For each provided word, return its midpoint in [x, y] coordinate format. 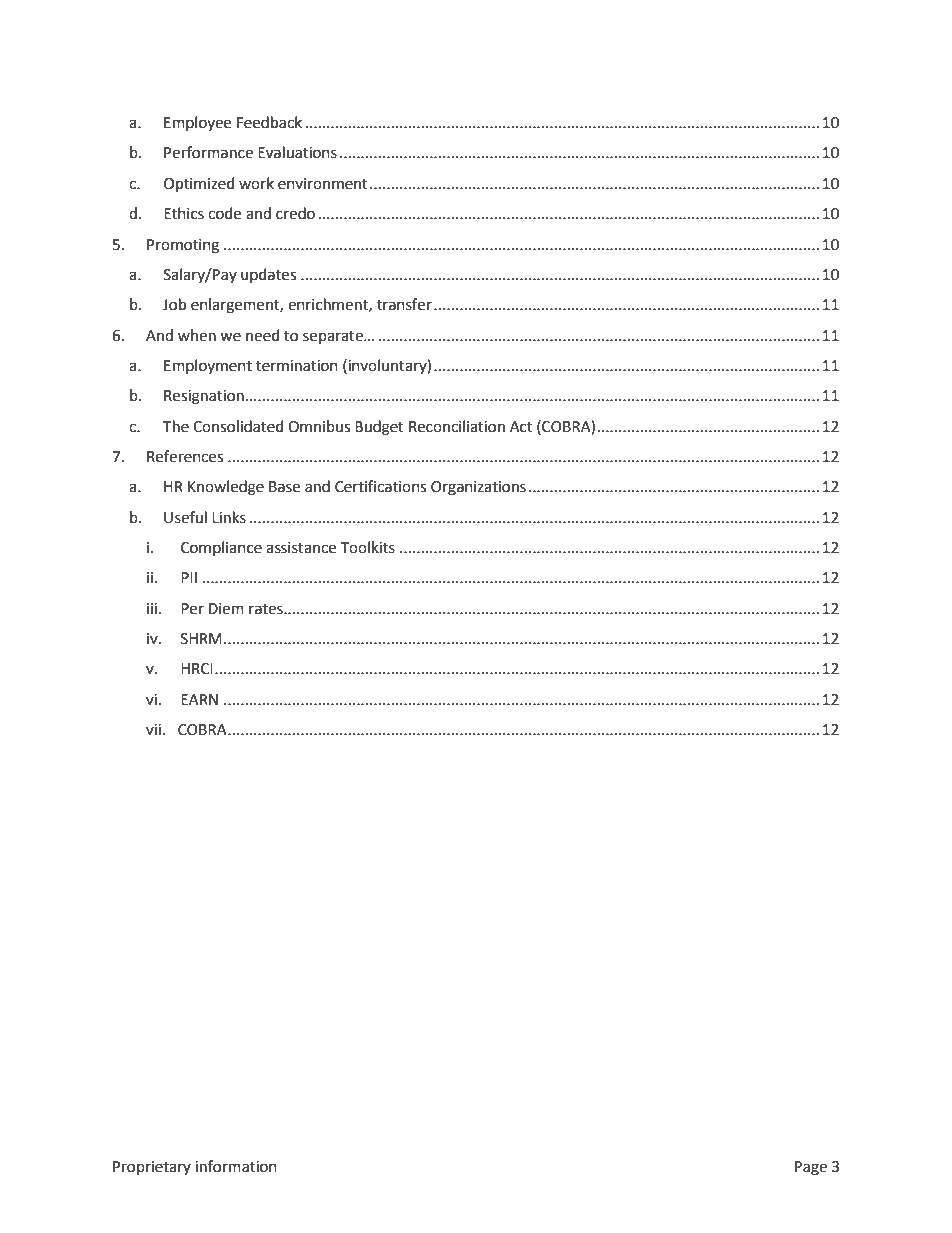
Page [811, 1168]
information [236, 1166]
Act [521, 427]
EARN [199, 699]
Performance [208, 152]
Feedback [269, 122]
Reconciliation [457, 426]
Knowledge [226, 488]
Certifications [380, 486]
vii [153, 729]
